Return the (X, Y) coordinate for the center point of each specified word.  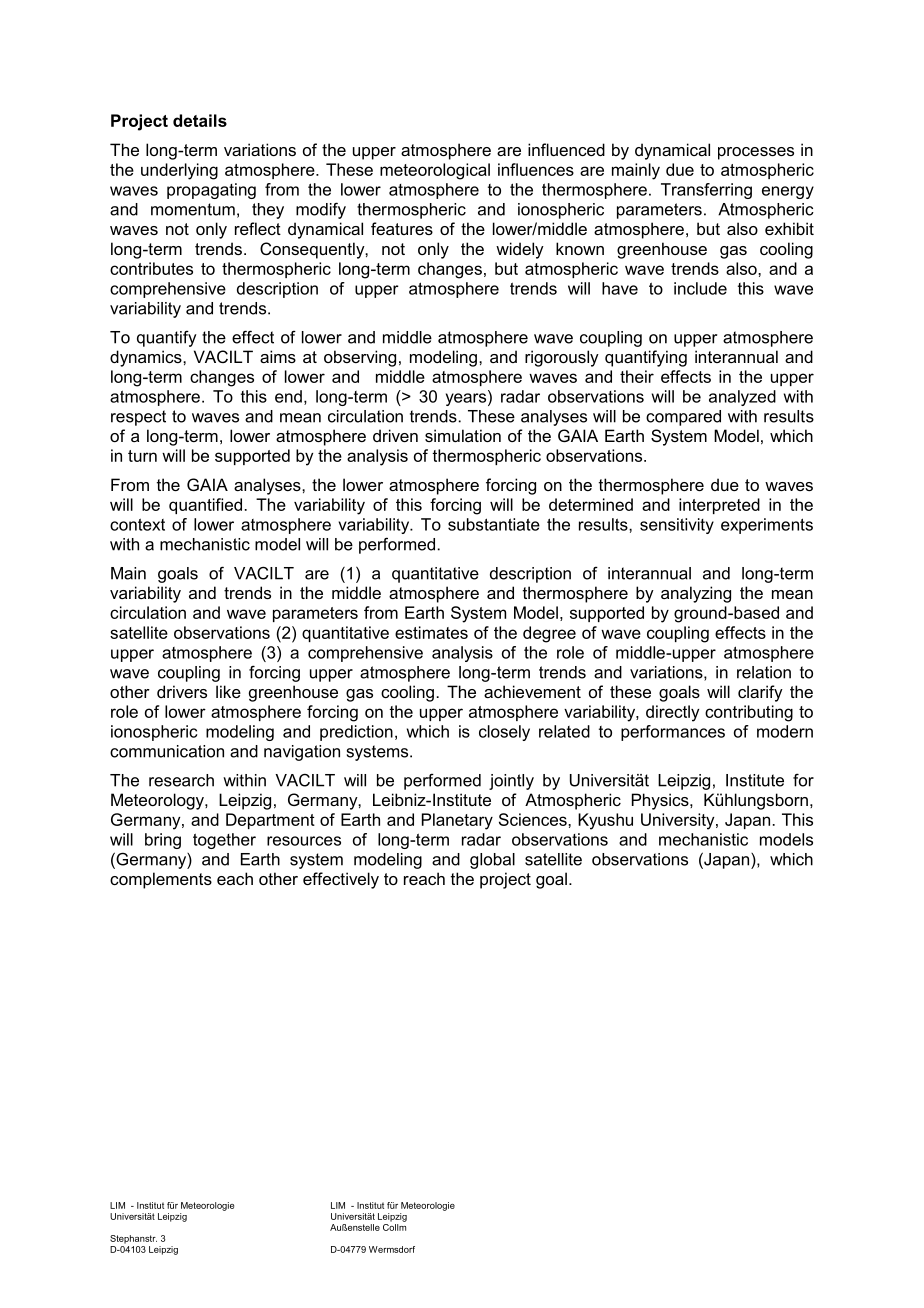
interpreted (719, 506)
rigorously (562, 358)
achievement (532, 691)
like (228, 691)
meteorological (435, 171)
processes (756, 153)
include (700, 288)
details (200, 120)
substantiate (494, 524)
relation (764, 672)
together (224, 841)
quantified (205, 506)
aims (278, 356)
